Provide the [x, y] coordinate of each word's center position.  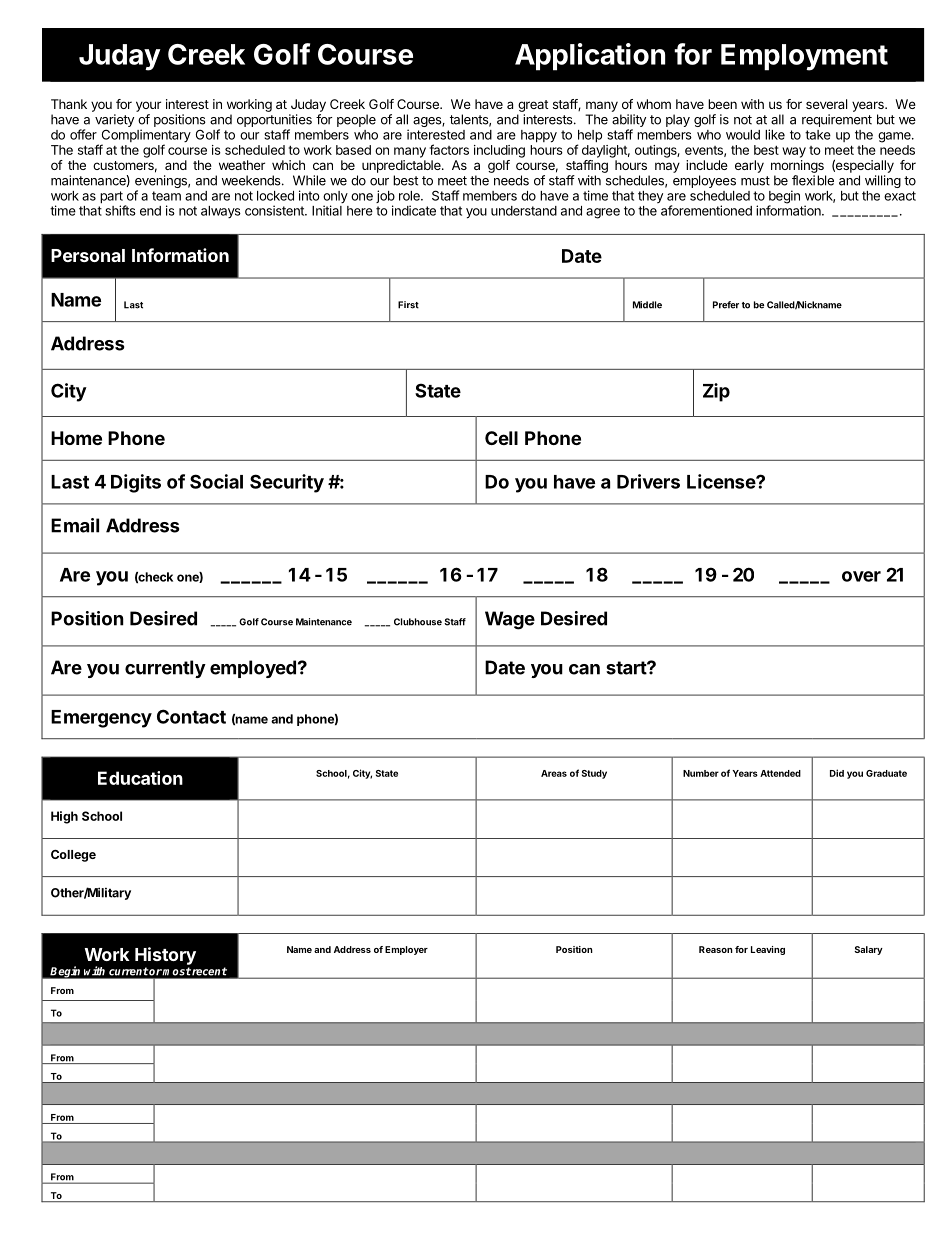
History [165, 956]
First [408, 305]
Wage [510, 620]
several [826, 104]
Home [76, 438]
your [148, 106]
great [533, 106]
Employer [406, 950]
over [861, 576]
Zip [716, 392]
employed [253, 669]
